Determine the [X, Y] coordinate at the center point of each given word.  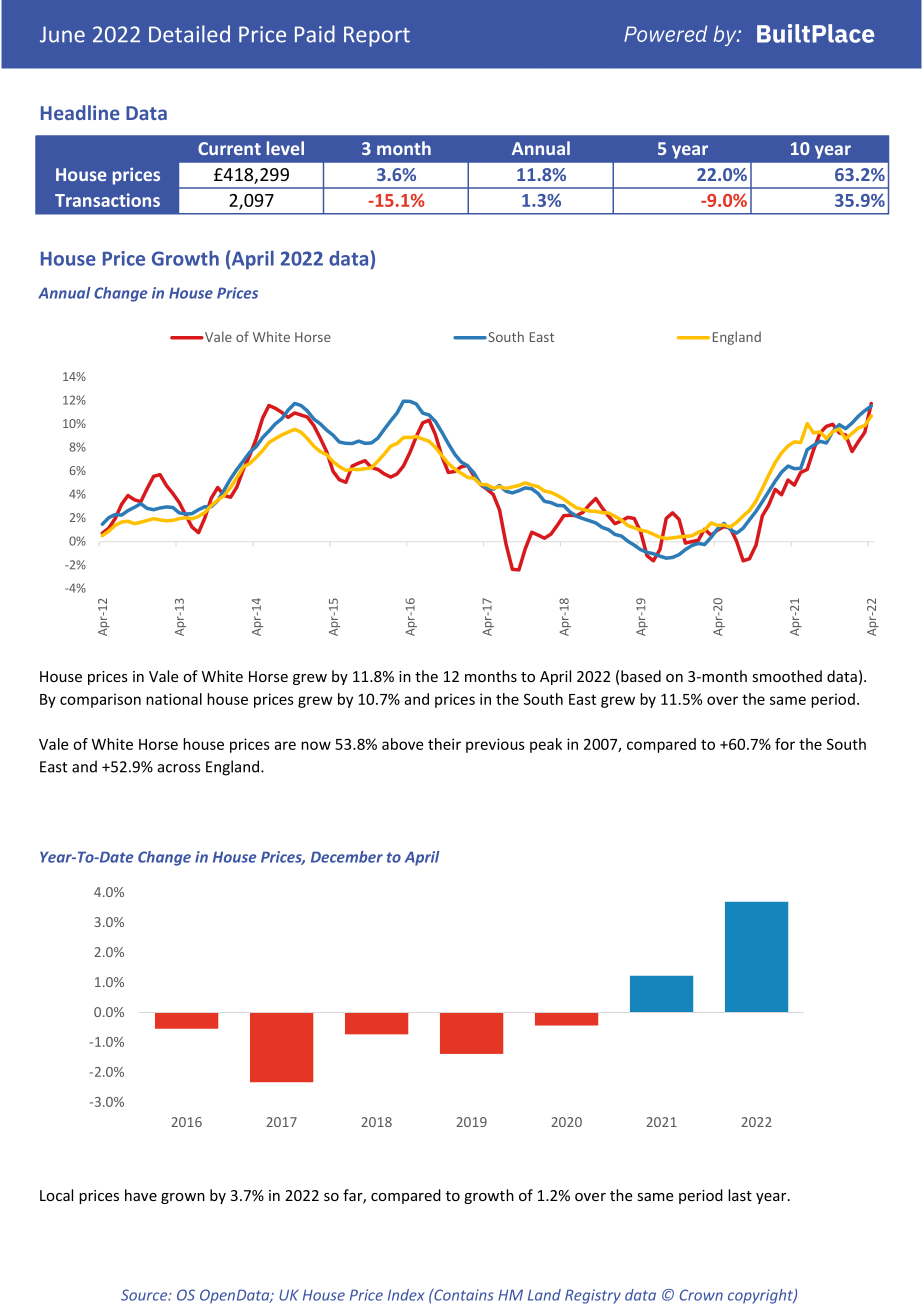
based [641, 676]
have [141, 1195]
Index [406, 1295]
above [402, 744]
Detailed [189, 34]
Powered [665, 33]
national [174, 699]
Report [377, 36]
